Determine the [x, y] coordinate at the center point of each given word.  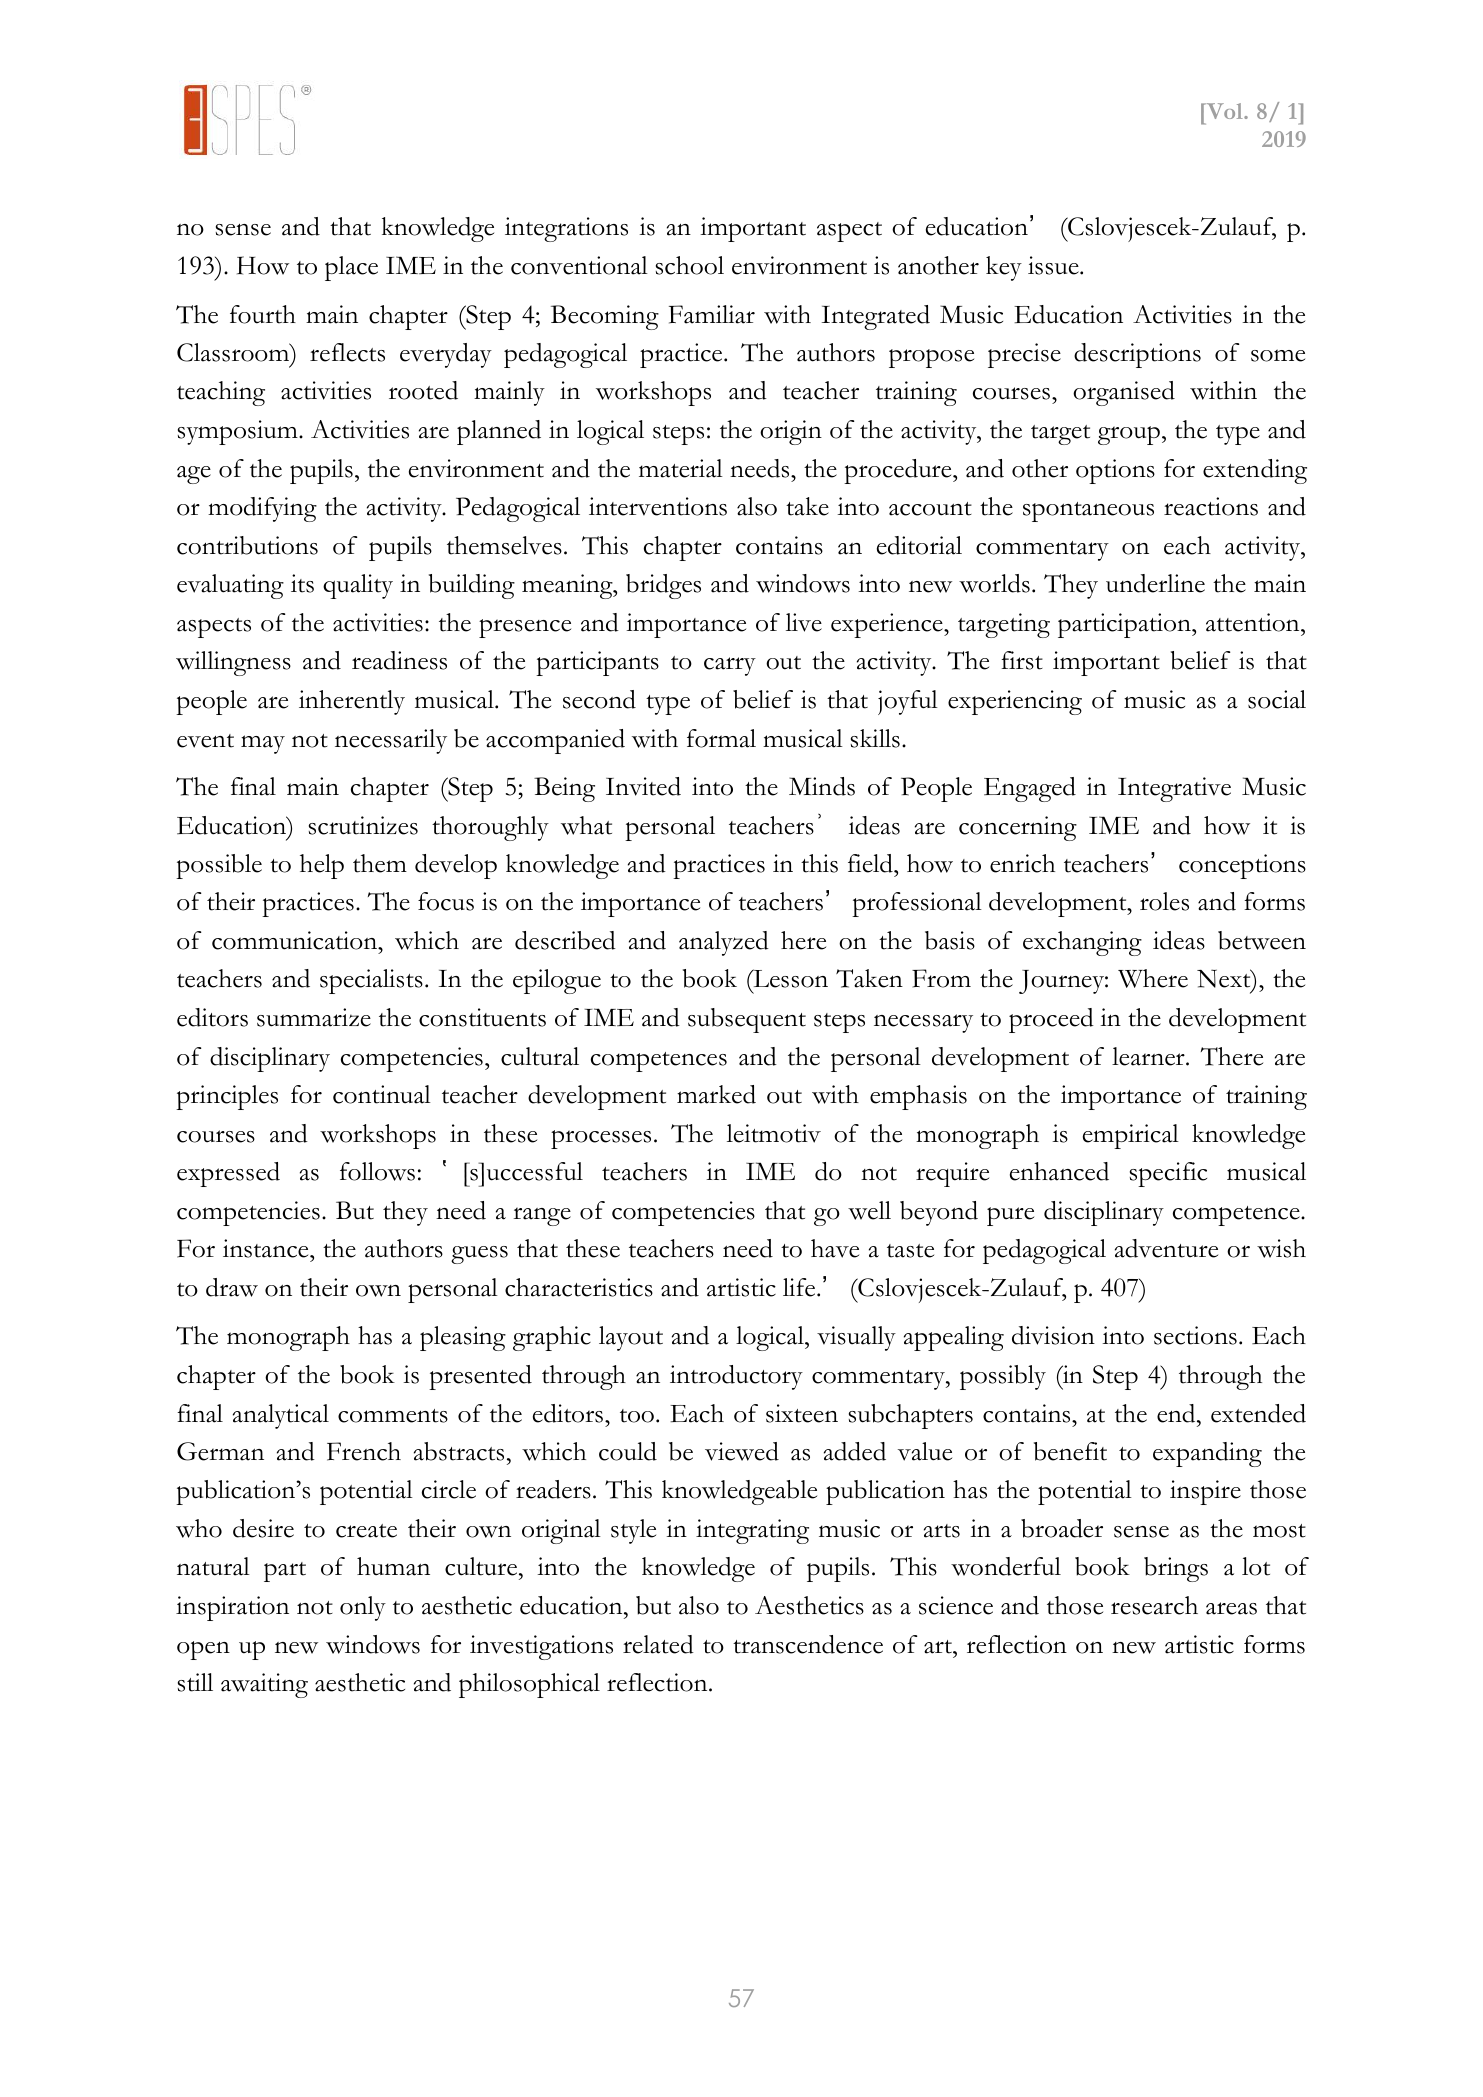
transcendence [808, 1644]
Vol [1224, 111]
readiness [399, 660]
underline [1155, 583]
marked [716, 1094]
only [363, 1608]
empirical [1131, 1136]
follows [377, 1171]
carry [730, 666]
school [690, 265]
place [351, 268]
